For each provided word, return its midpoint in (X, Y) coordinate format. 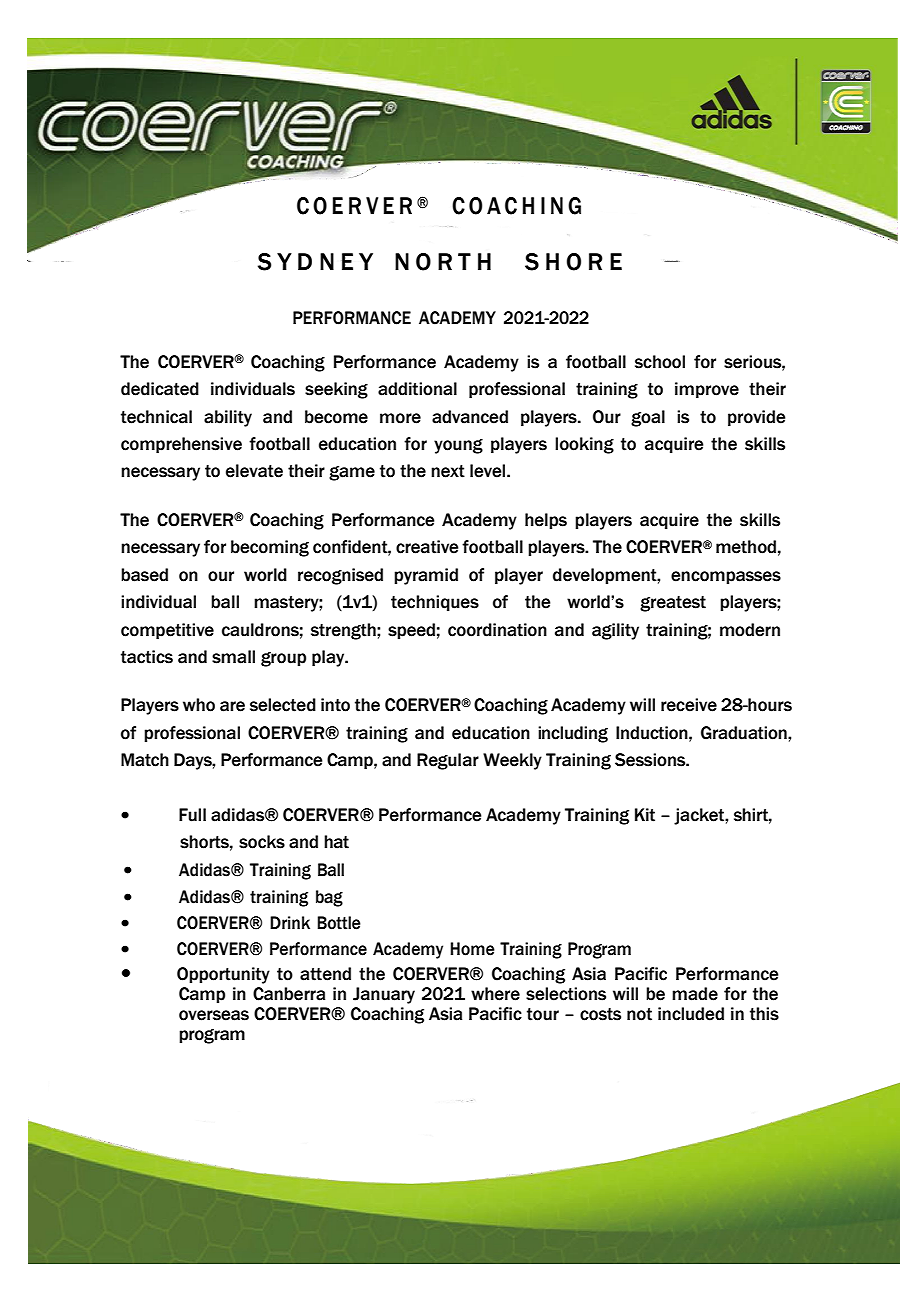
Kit (645, 815)
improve (707, 390)
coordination (497, 630)
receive (689, 705)
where (495, 994)
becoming (270, 548)
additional (417, 389)
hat (336, 842)
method (746, 547)
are (232, 706)
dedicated (160, 389)
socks (262, 842)
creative (427, 547)
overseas (214, 1015)
